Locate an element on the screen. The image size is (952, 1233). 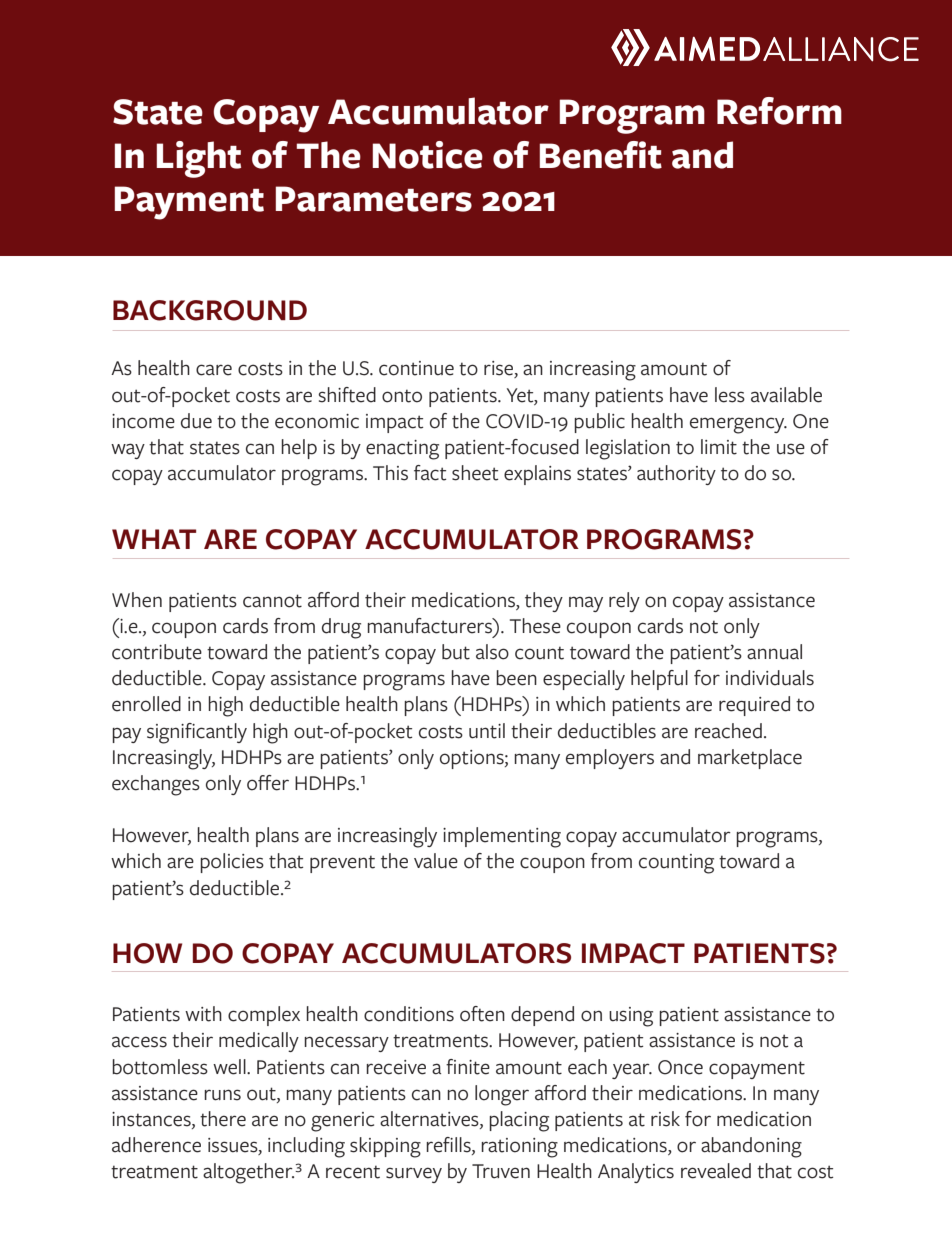
emergency is located at coordinates (738, 425).
